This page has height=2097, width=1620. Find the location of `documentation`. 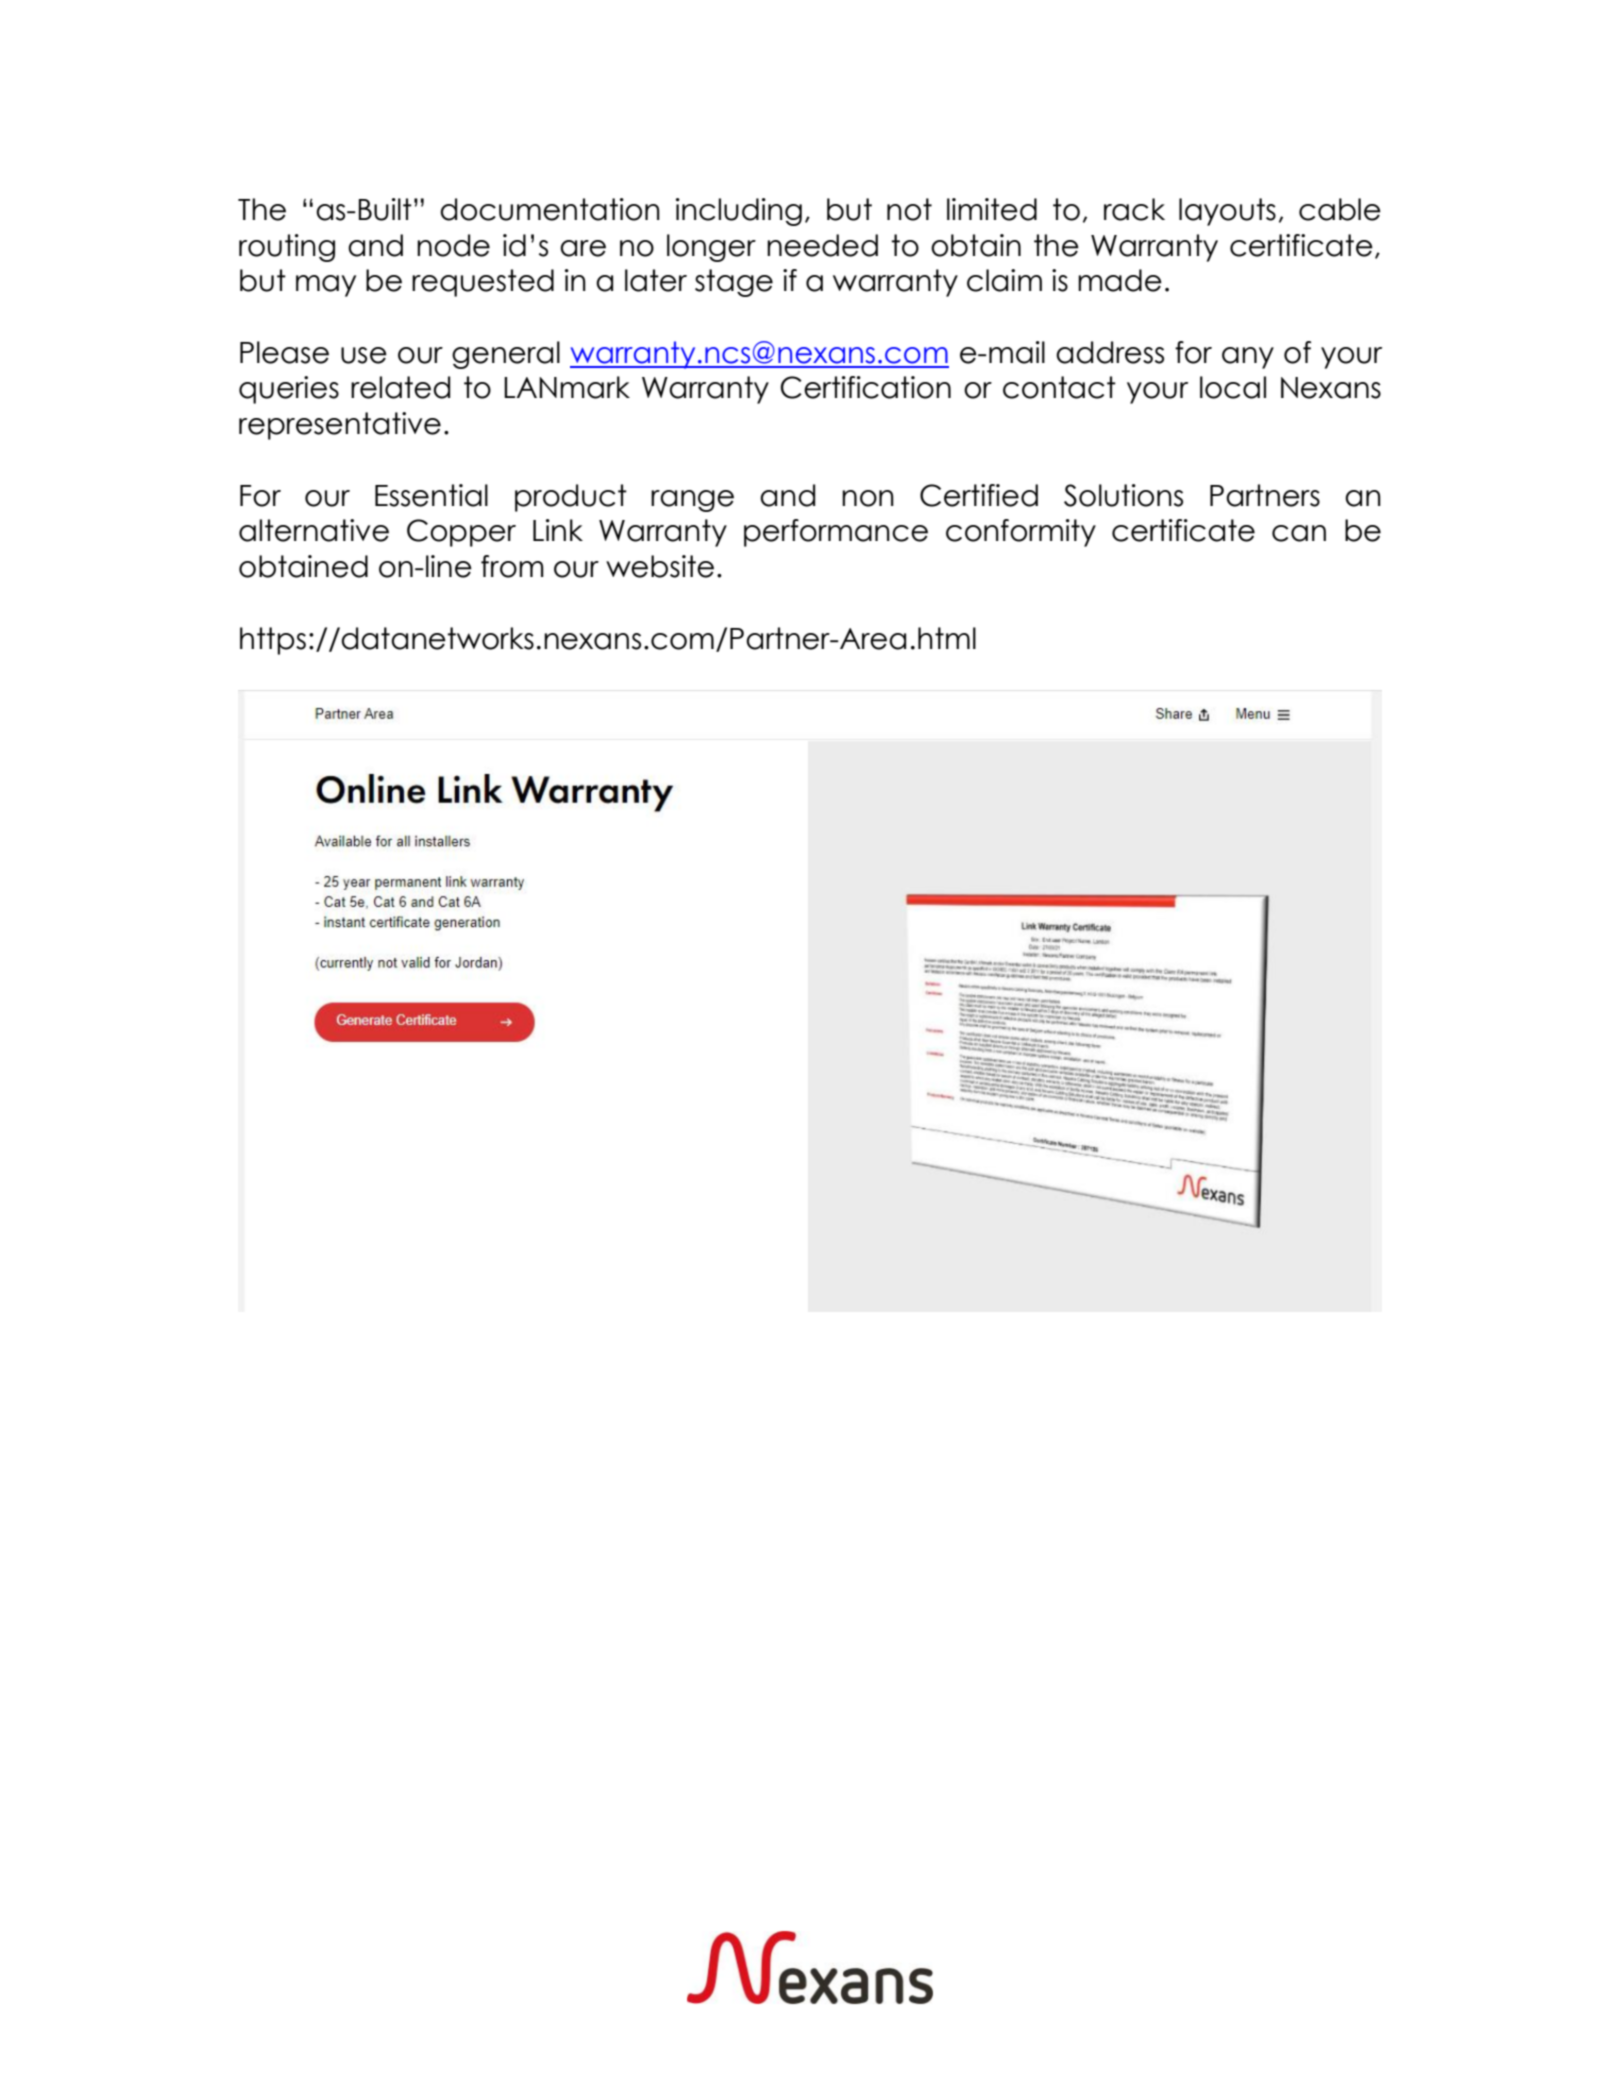

documentation is located at coordinates (550, 209).
